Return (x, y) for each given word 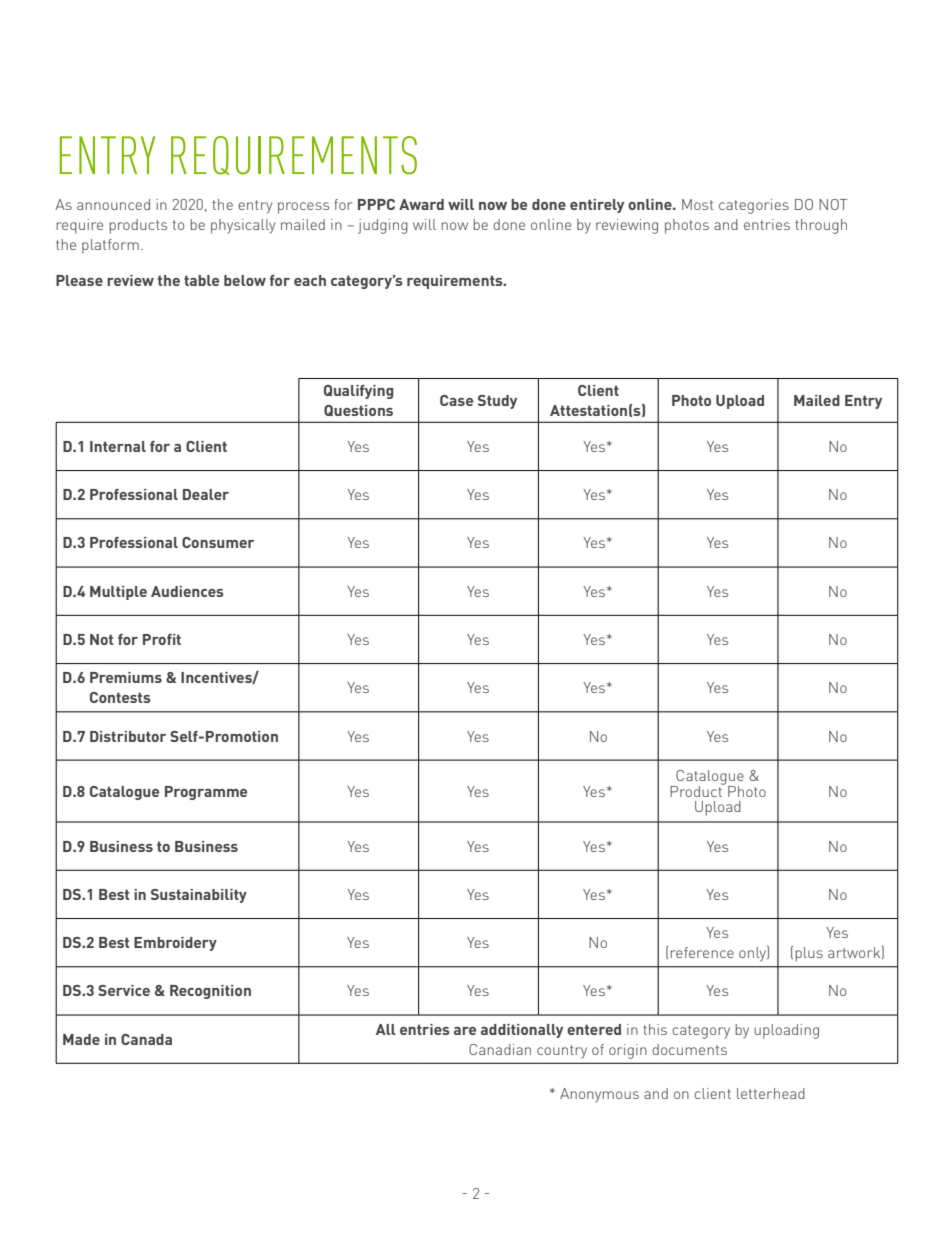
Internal (118, 446)
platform (110, 246)
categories (754, 206)
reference (702, 952)
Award (421, 204)
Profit (162, 639)
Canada (146, 1039)
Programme (206, 793)
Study (497, 402)
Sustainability (199, 896)
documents (689, 1049)
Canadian (500, 1049)
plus (809, 954)
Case (456, 400)
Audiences (187, 591)
